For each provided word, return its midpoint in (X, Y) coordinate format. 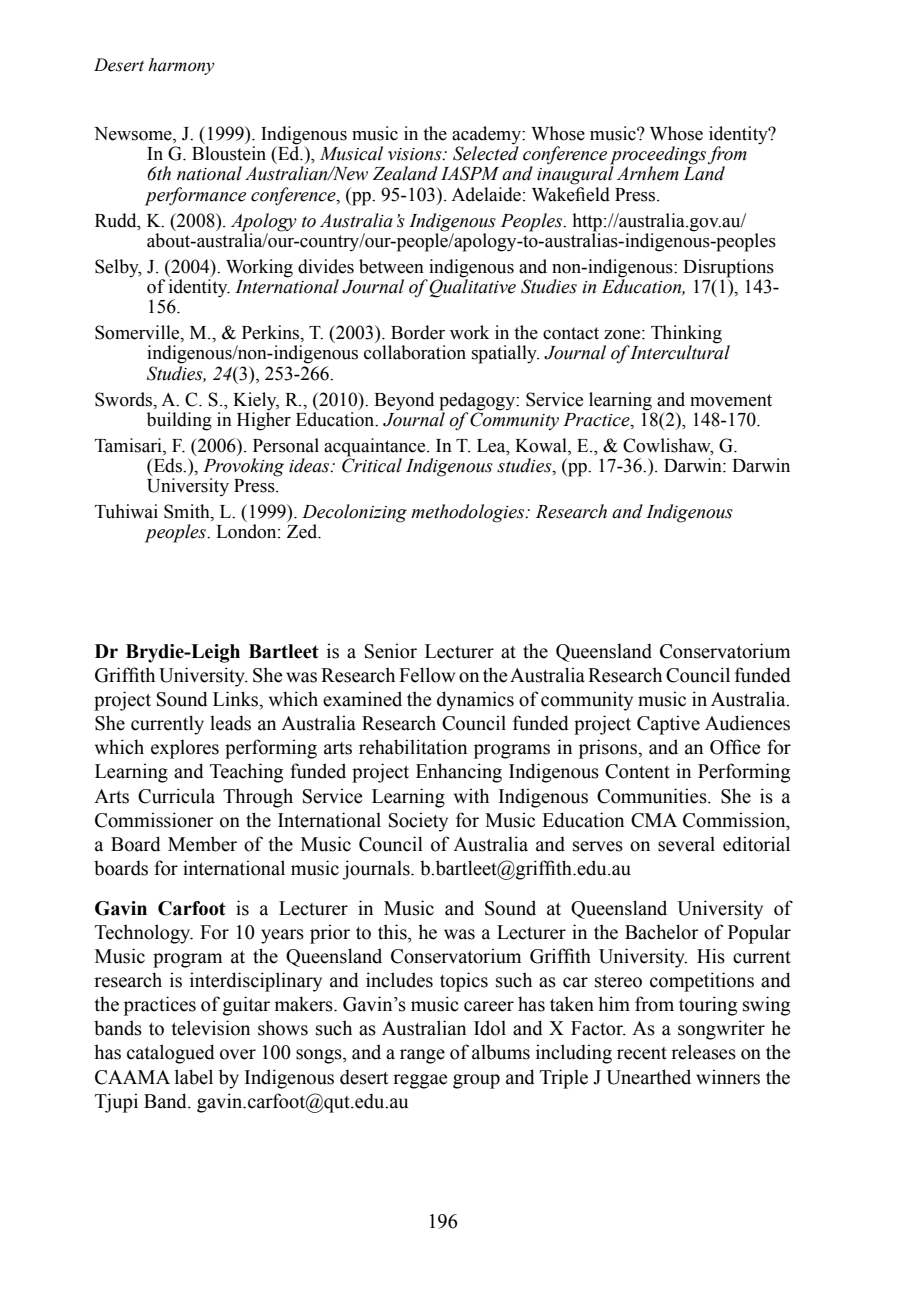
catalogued (171, 1054)
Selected (486, 152)
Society (418, 822)
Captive (668, 725)
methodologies (469, 513)
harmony (181, 66)
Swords (125, 399)
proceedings (658, 156)
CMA (654, 820)
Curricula (176, 796)
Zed (303, 531)
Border (418, 332)
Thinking (686, 335)
